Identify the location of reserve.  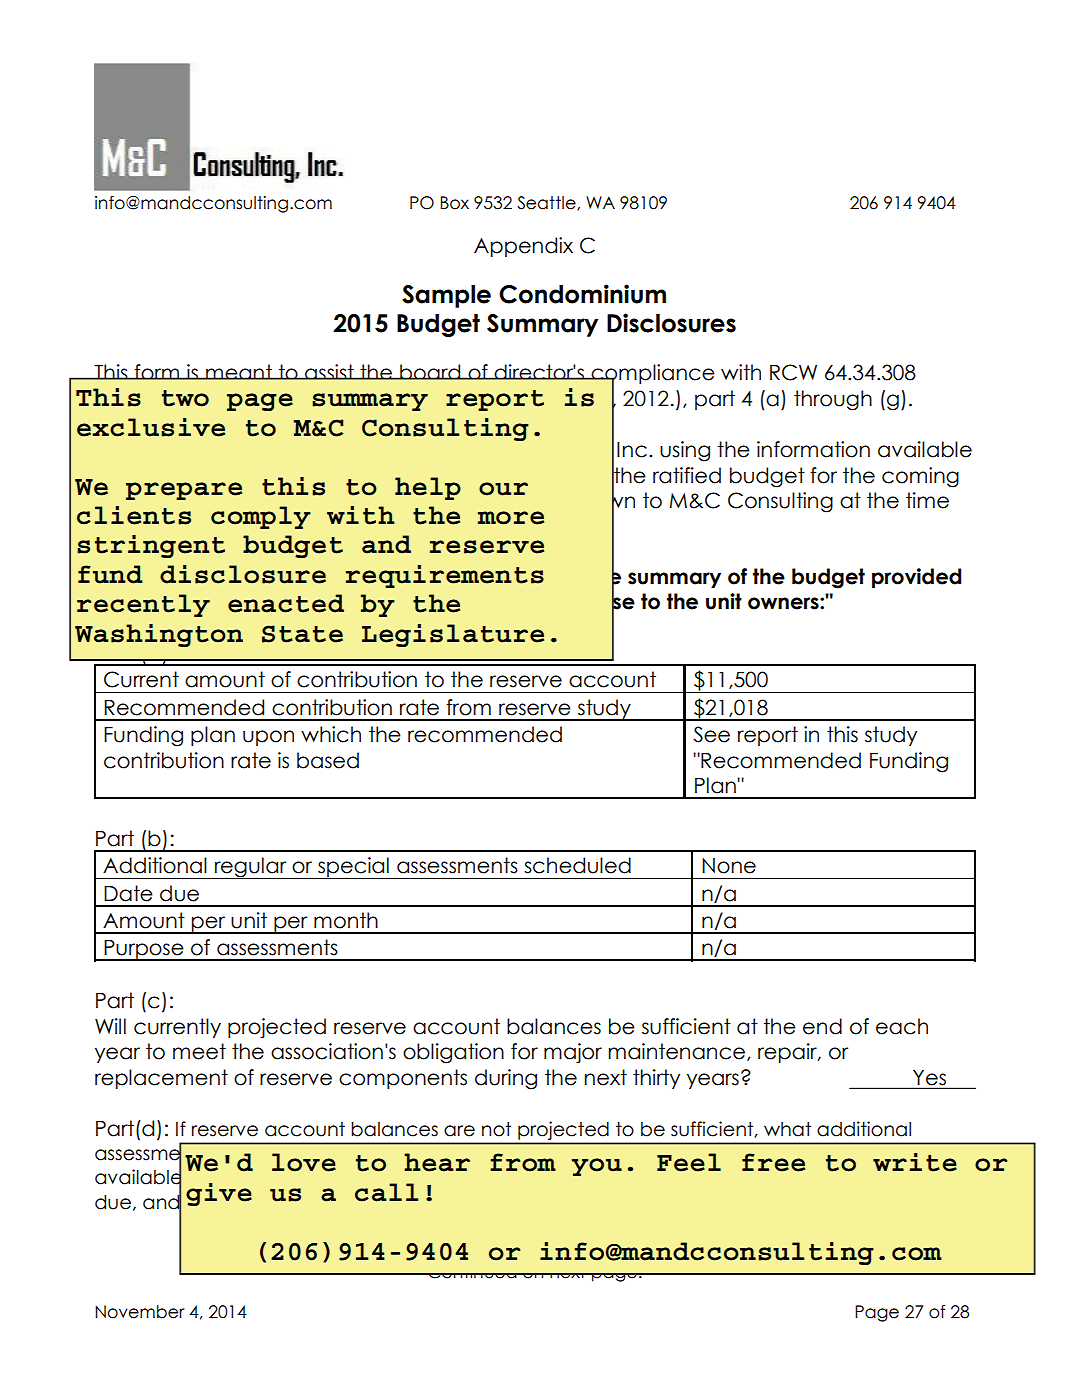
(487, 547).
